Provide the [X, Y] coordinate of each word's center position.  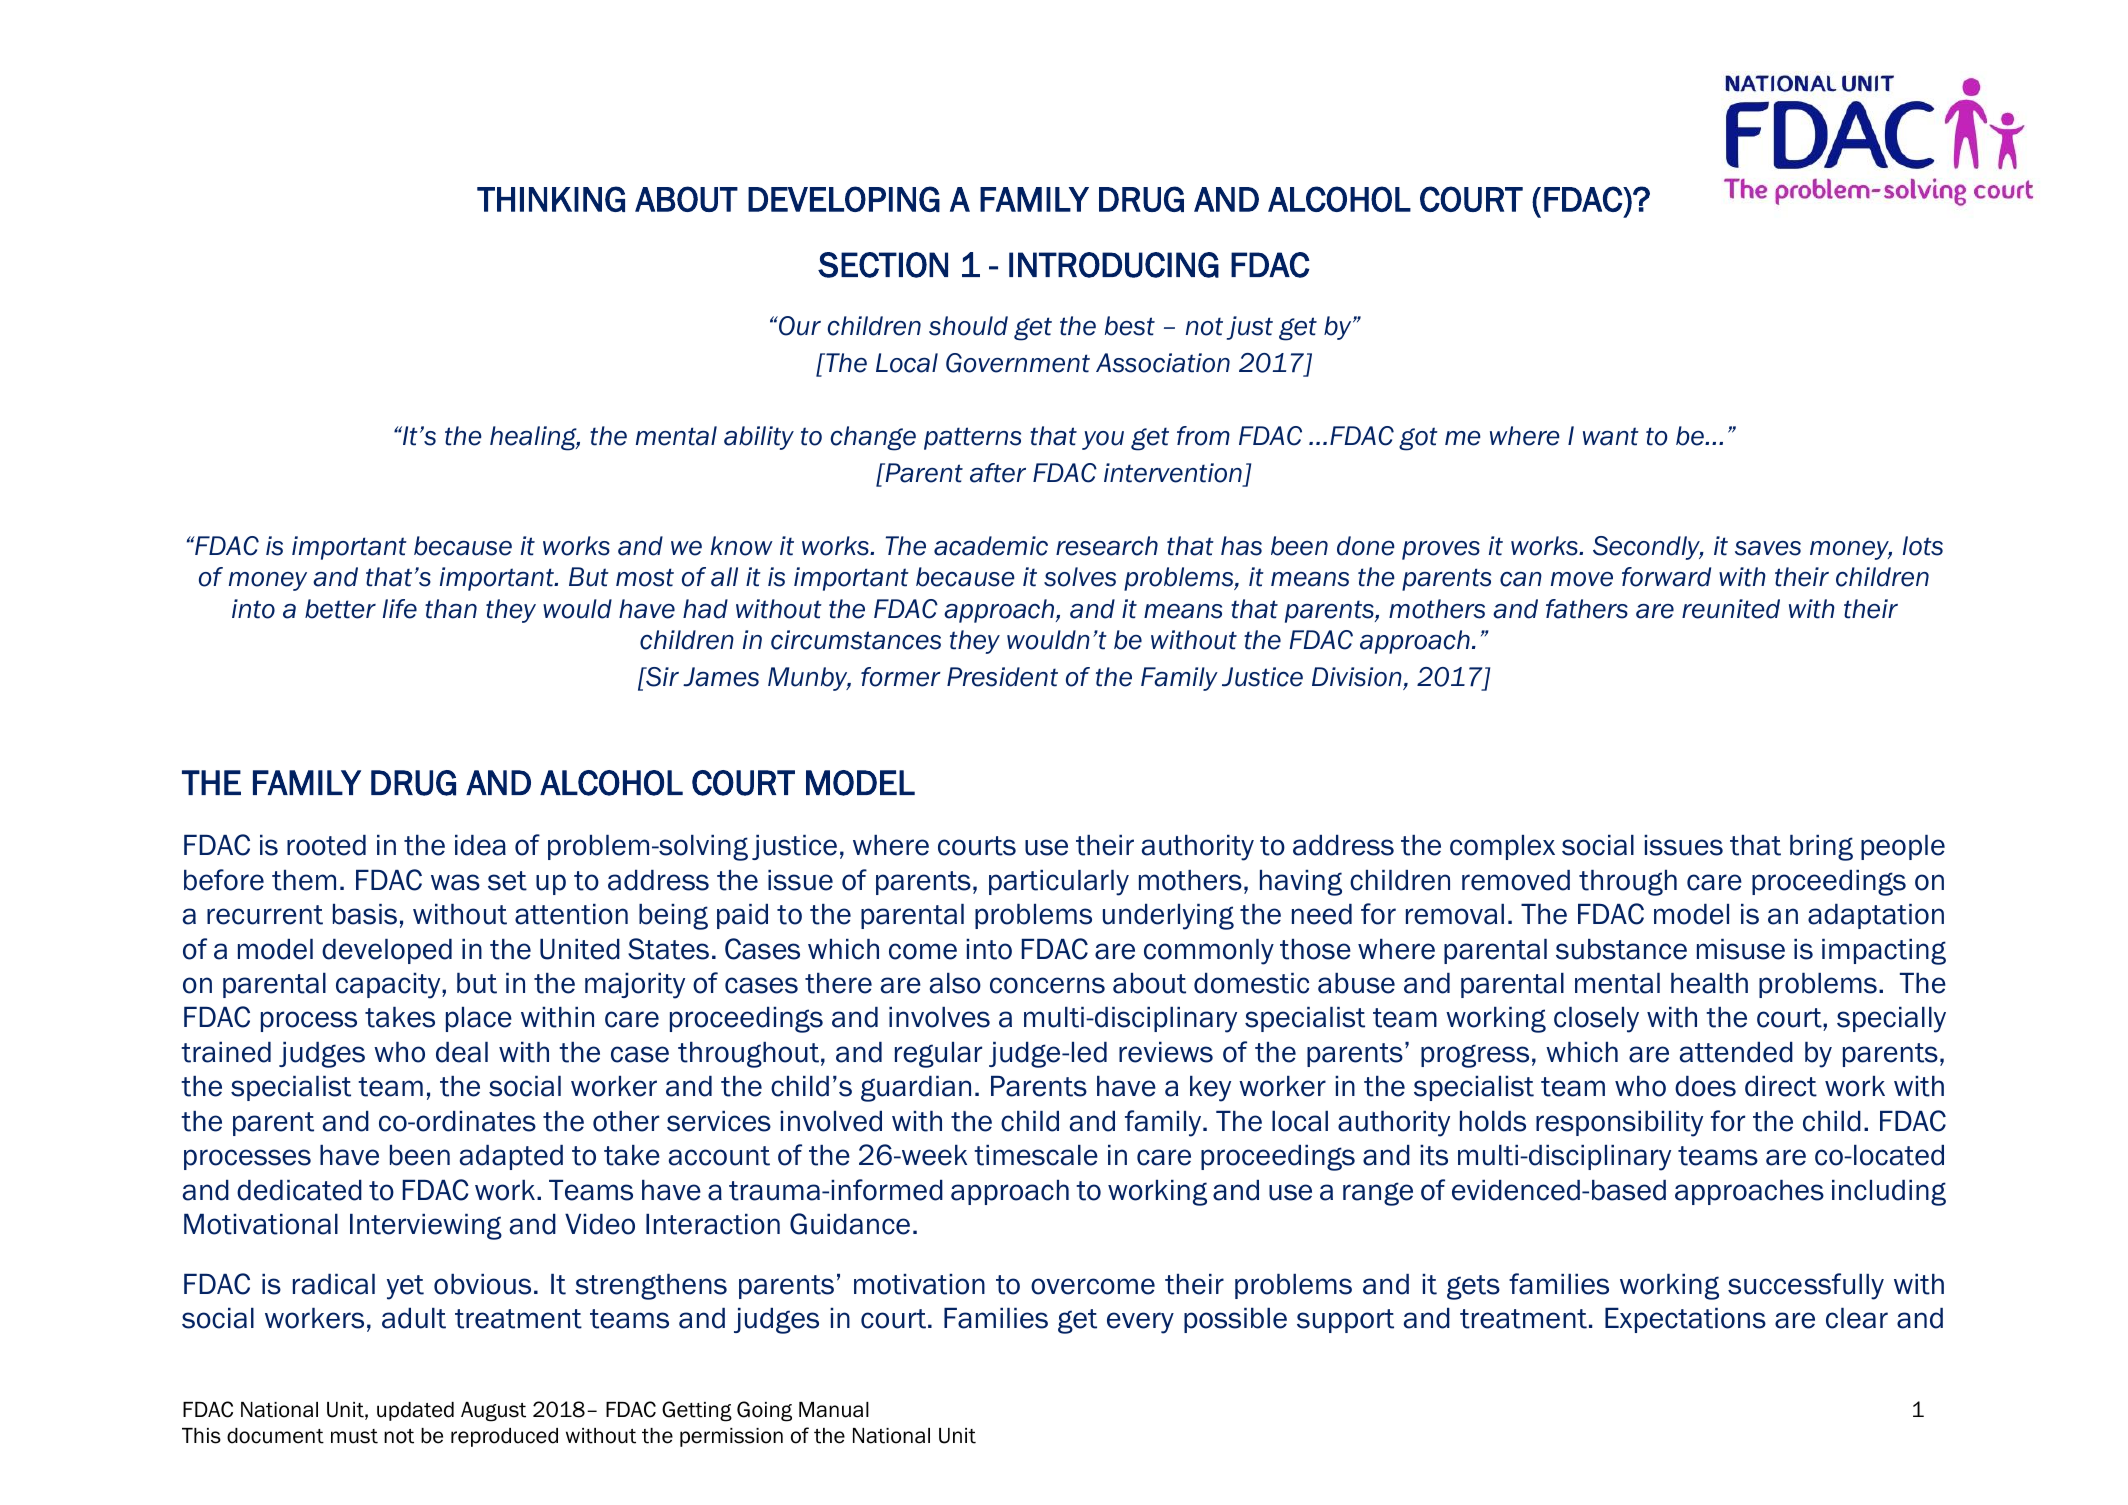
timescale [1036, 1155]
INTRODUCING [1114, 265]
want [1611, 436]
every [1140, 1323]
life [400, 609]
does [1705, 1086]
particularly [1059, 883]
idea [480, 845]
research [1107, 546]
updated [415, 1411]
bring [1821, 848]
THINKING [551, 199]
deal [462, 1052]
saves [1768, 548]
